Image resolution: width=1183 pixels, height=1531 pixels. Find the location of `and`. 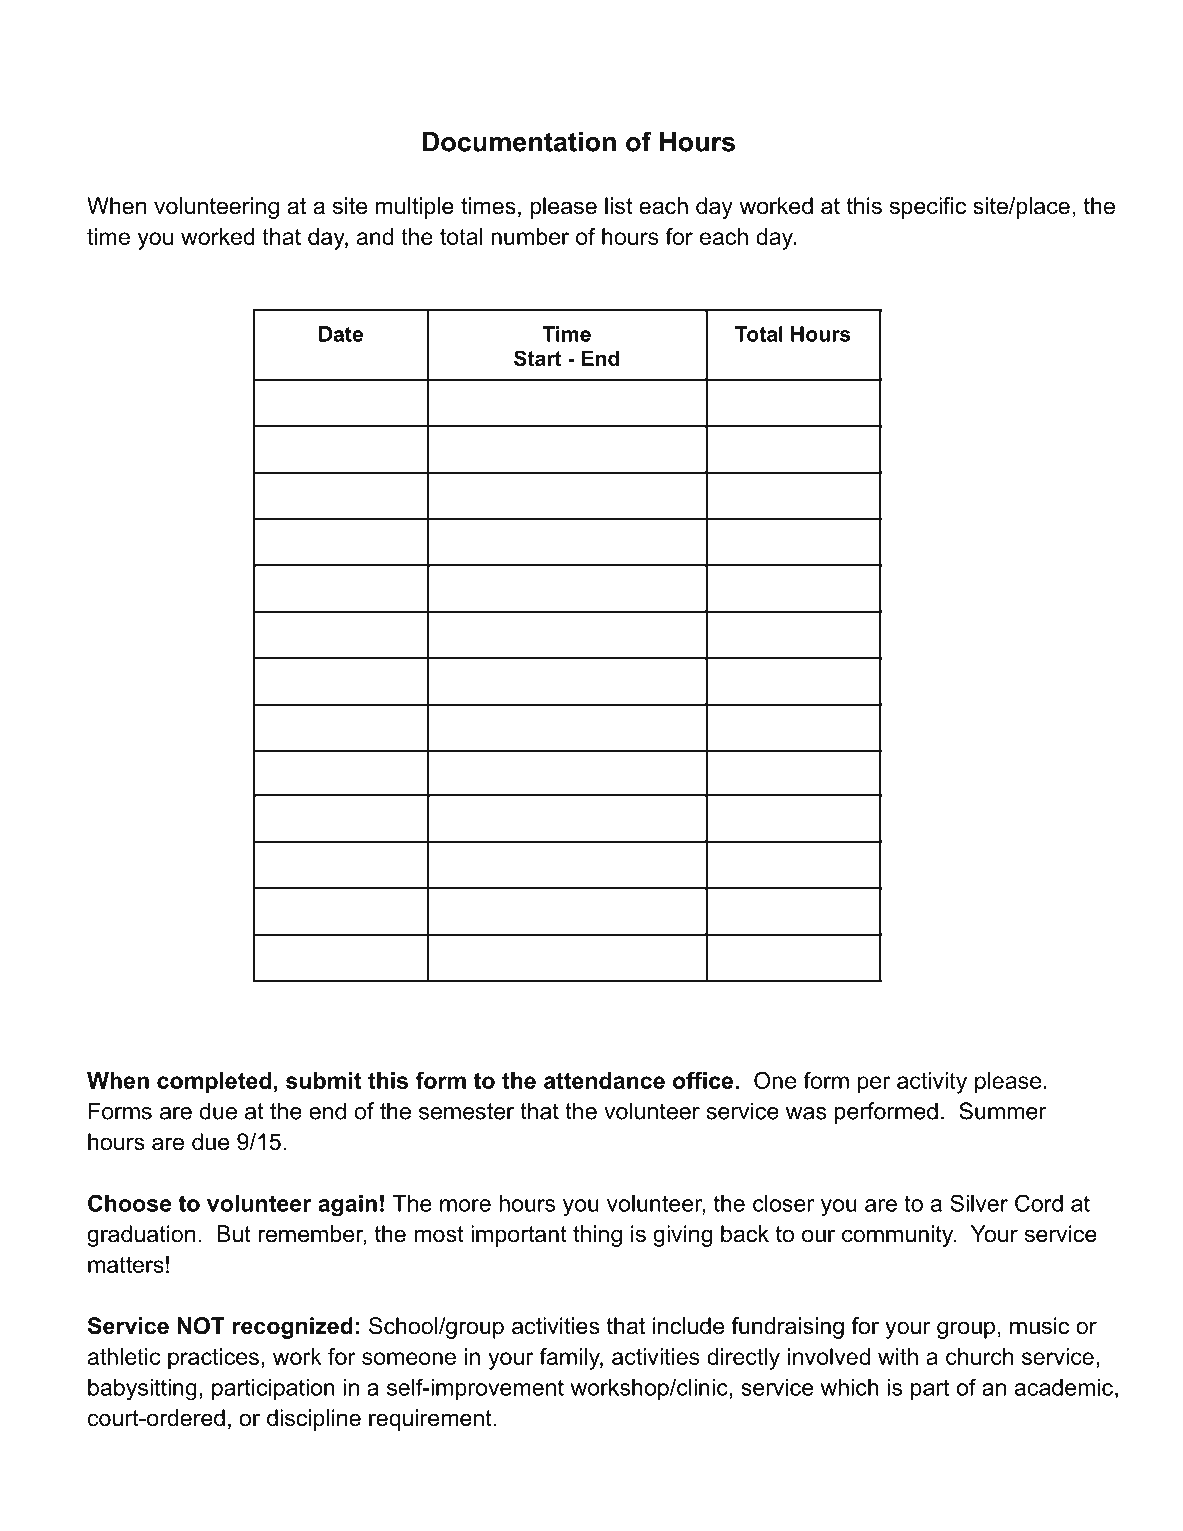

and is located at coordinates (375, 236).
